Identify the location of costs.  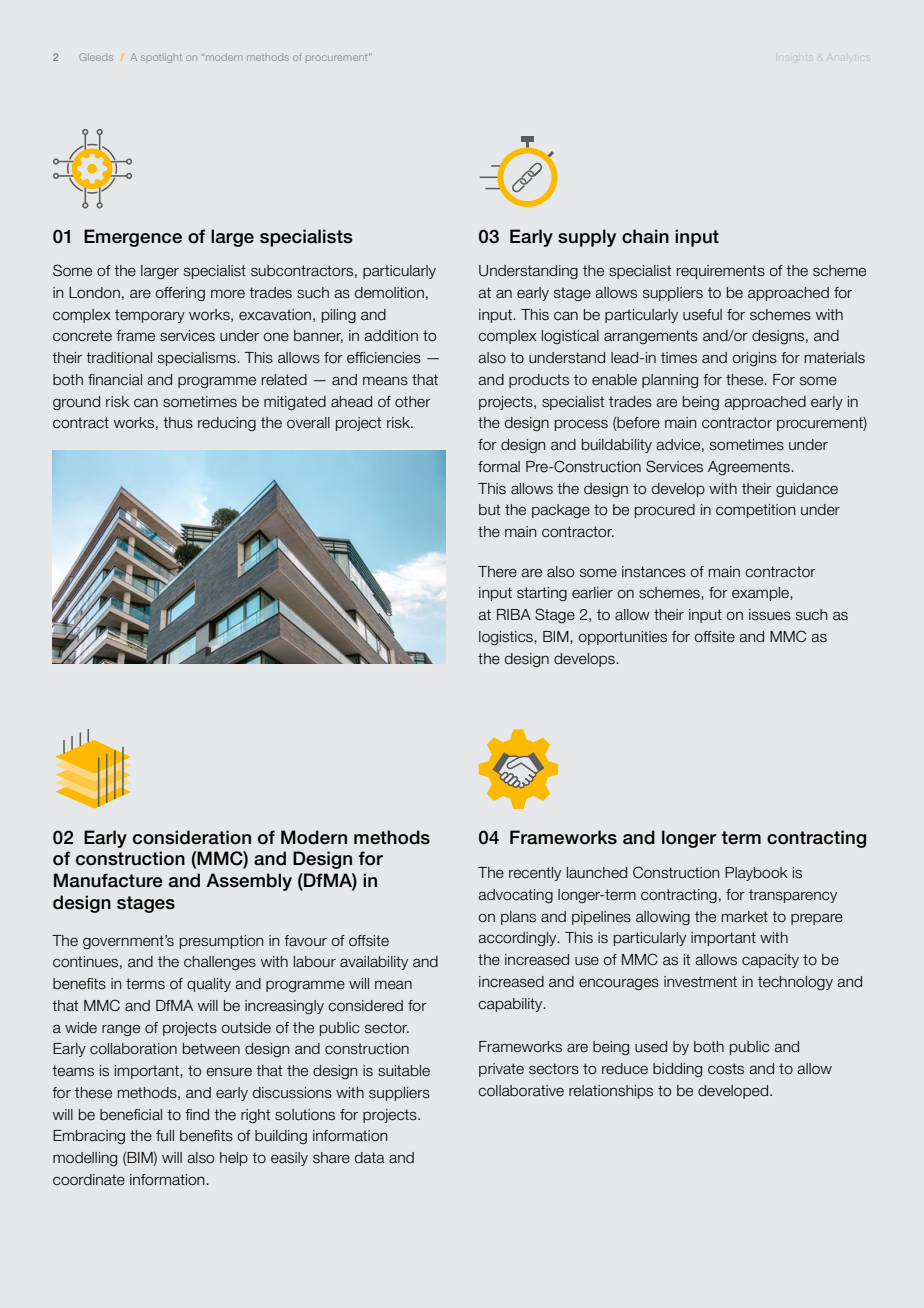
(726, 1069).
